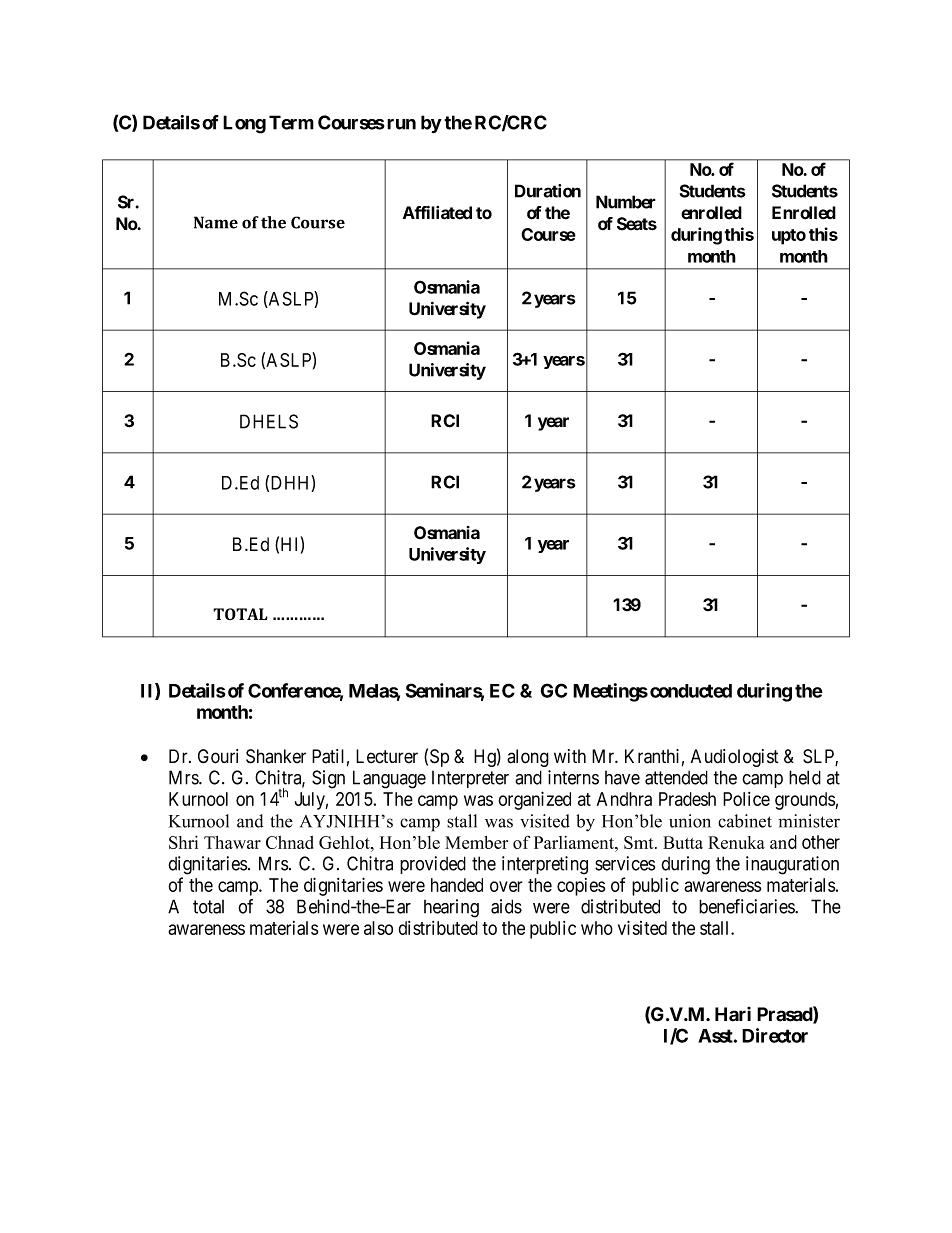 This screenshot has height=1233, width=952. I want to click on Affiliated, so click(437, 213).
